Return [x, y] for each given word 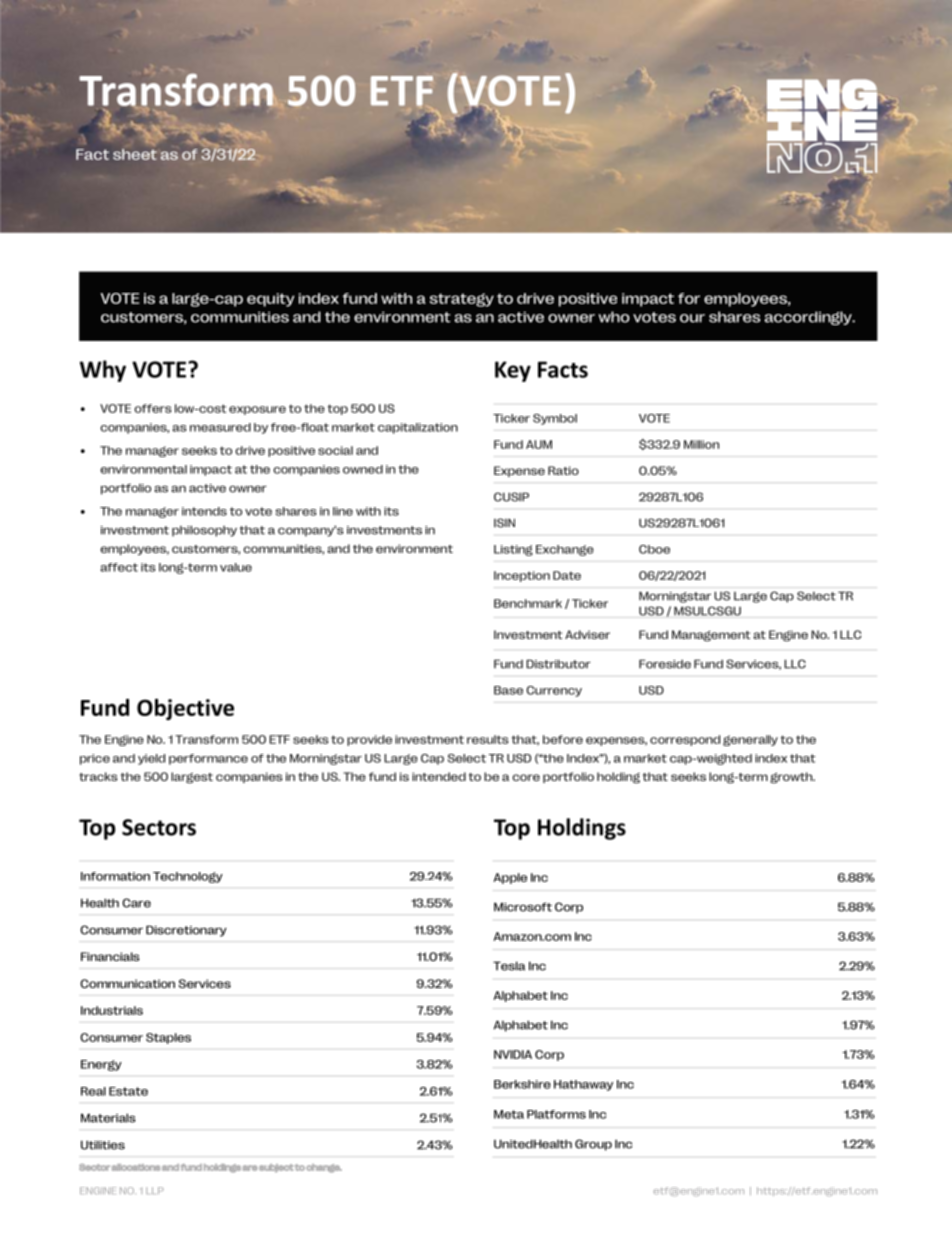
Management [711, 636]
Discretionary [186, 931]
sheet [135, 154]
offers [152, 408]
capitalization [418, 428]
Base [508, 690]
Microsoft [523, 907]
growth [792, 778]
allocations [136, 1167]
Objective [185, 709]
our [692, 318]
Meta [509, 1114]
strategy [462, 300]
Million [701, 444]
